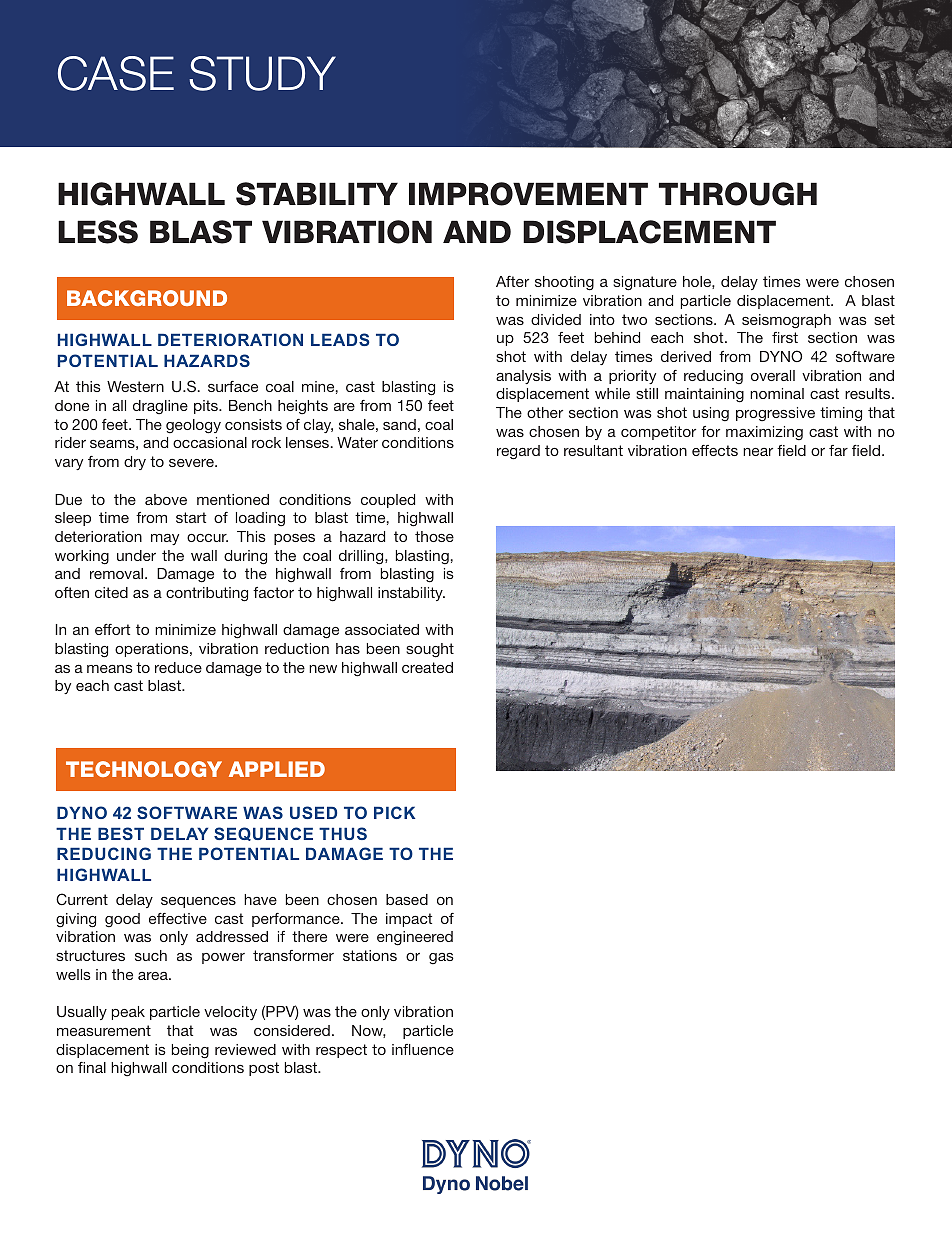 This page has width=952, height=1233. Describe the element at coordinates (528, 194) in the page. I see `IMPROVEMENT` at that location.
